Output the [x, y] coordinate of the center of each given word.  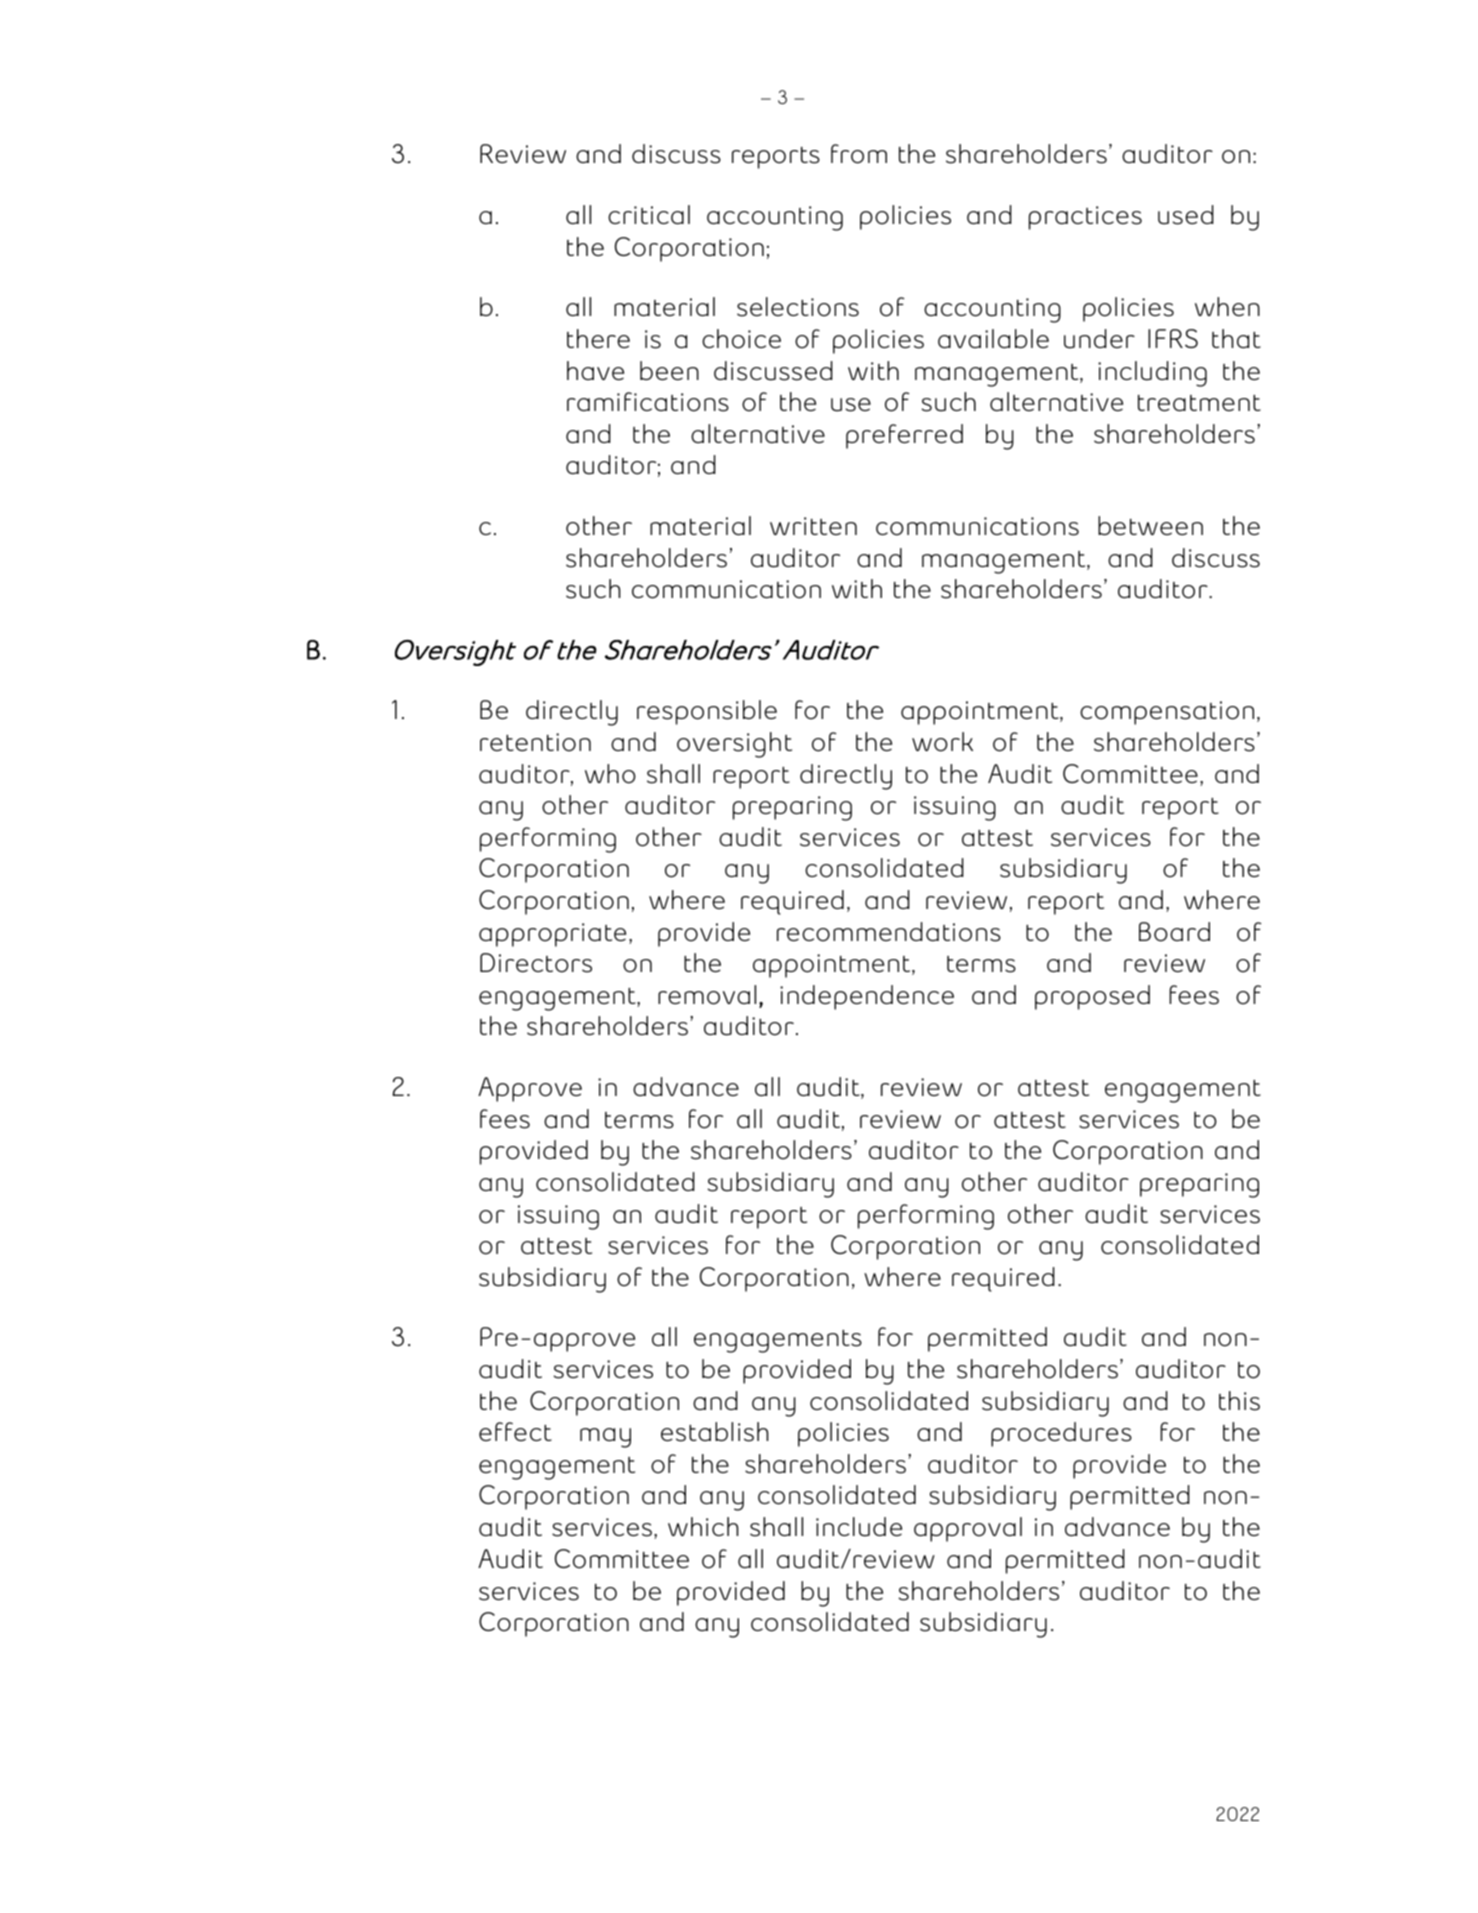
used [1186, 215]
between [1150, 525]
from [859, 154]
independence [867, 997]
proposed [1092, 997]
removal [707, 995]
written [813, 526]
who [610, 774]
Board [1174, 932]
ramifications [648, 402]
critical [649, 214]
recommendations [889, 932]
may [605, 1438]
